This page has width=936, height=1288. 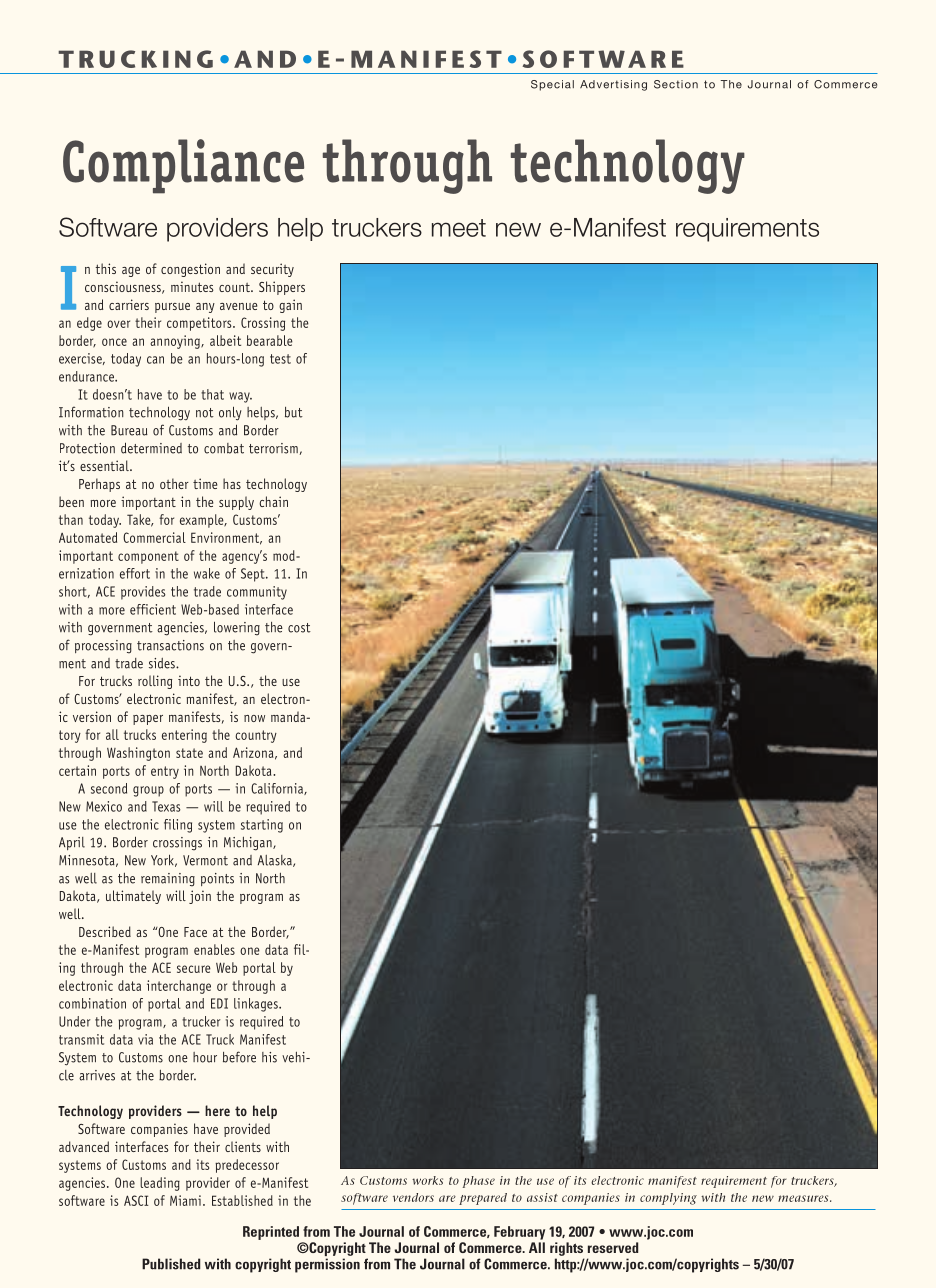 What do you see at coordinates (613, 85) in the page?
I see `Advertising` at bounding box center [613, 85].
